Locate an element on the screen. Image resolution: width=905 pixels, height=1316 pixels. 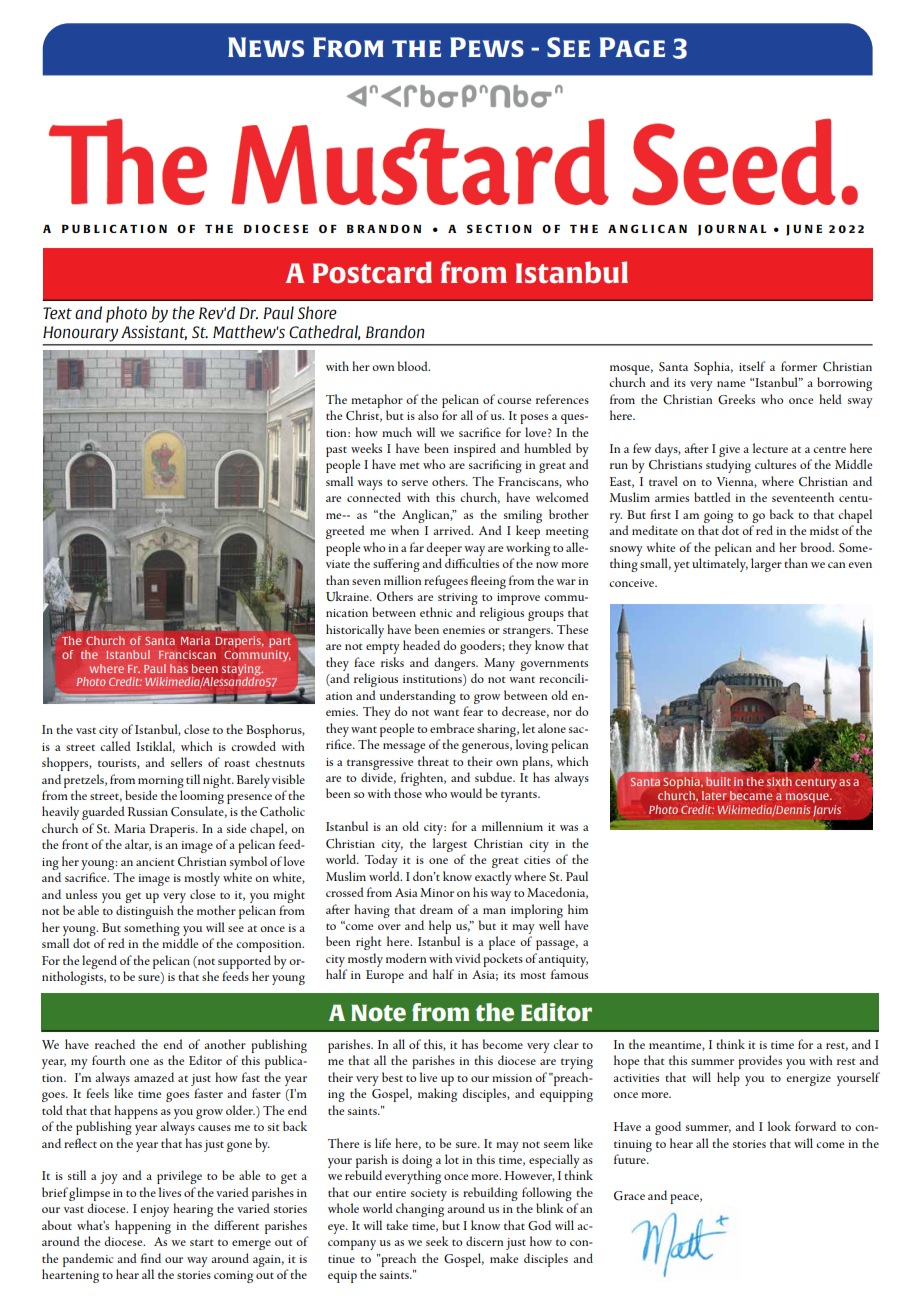
Chad is located at coordinates (161, 681).
